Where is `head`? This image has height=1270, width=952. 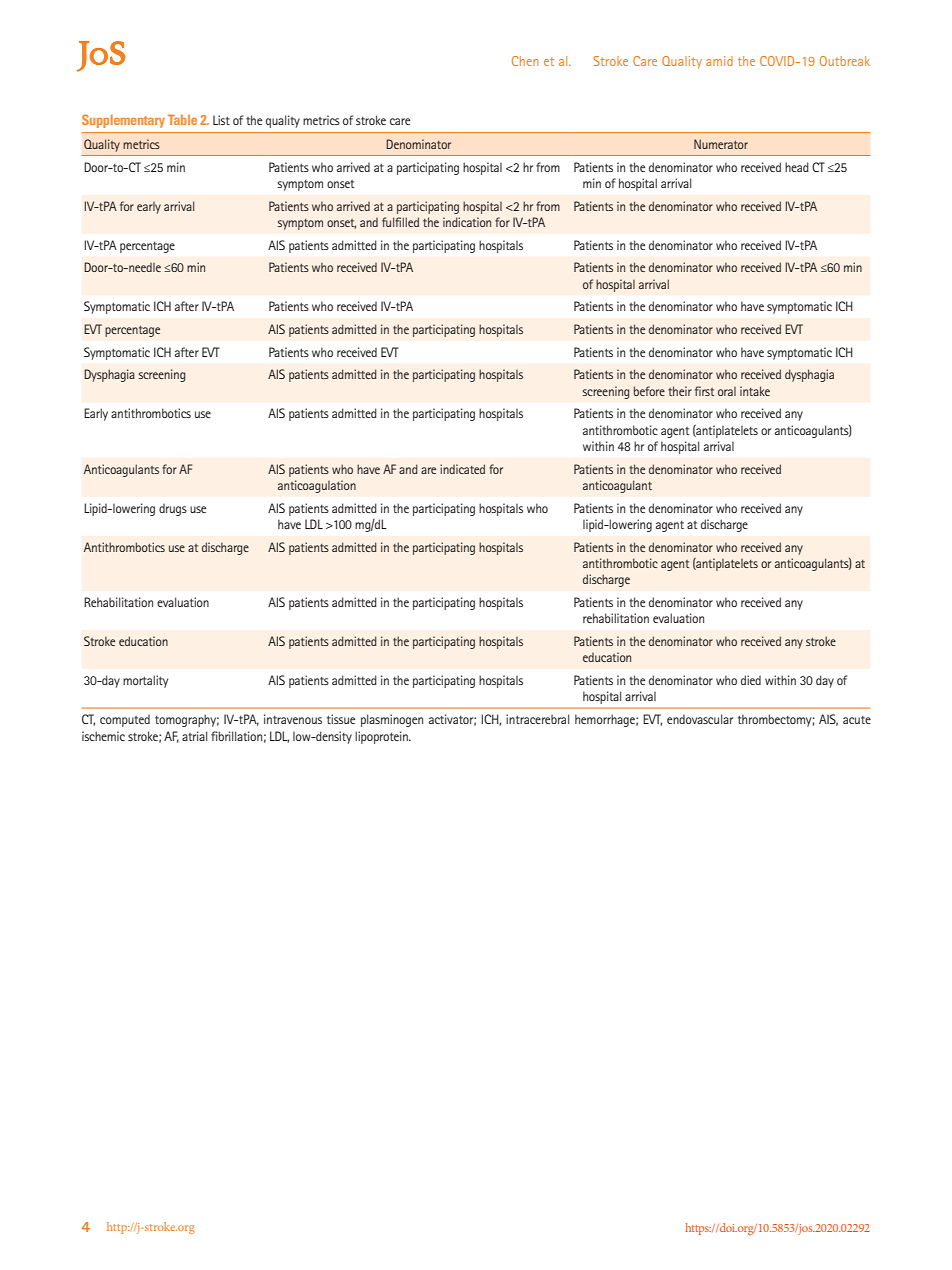
head is located at coordinates (797, 167).
